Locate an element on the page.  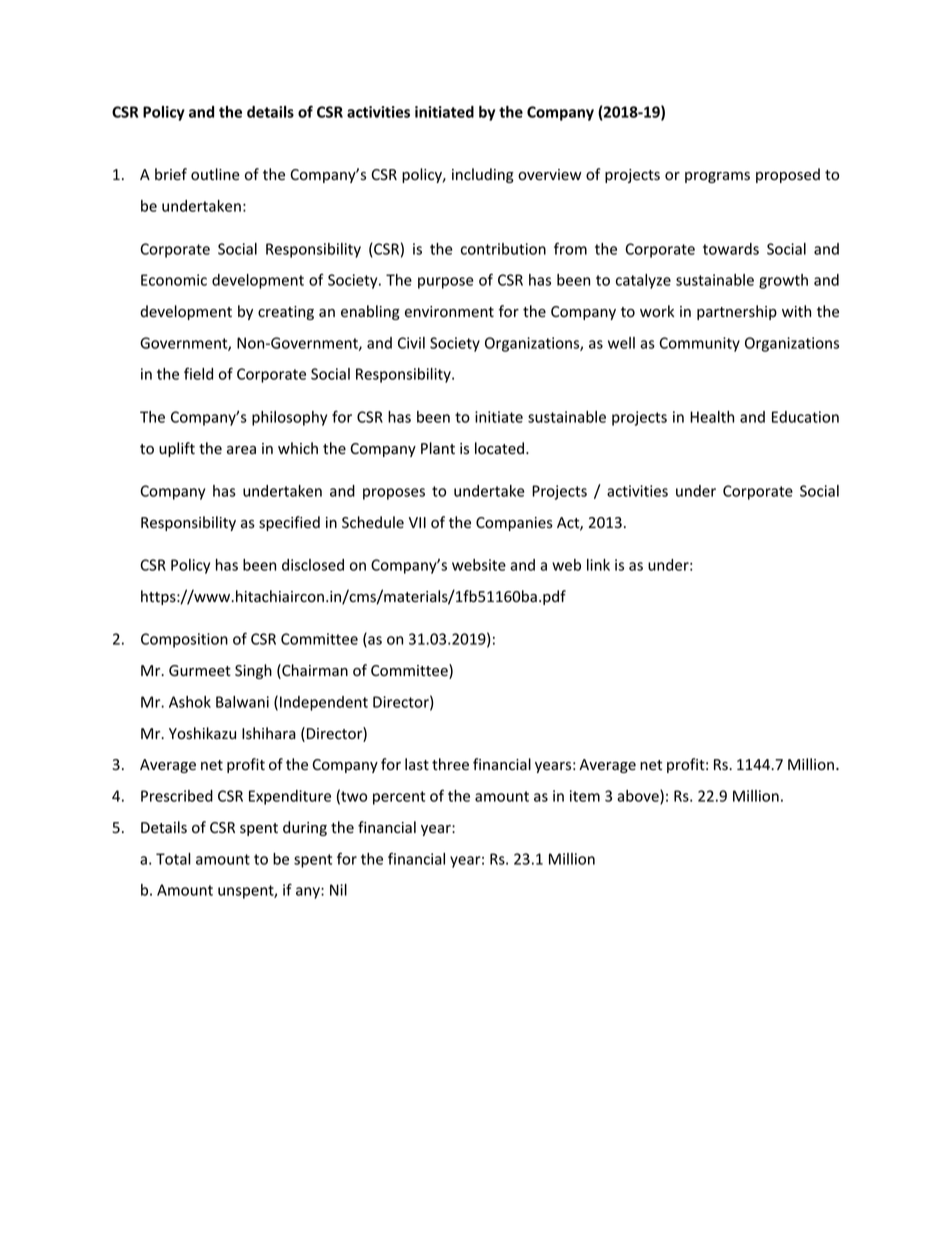
three is located at coordinates (450, 764).
